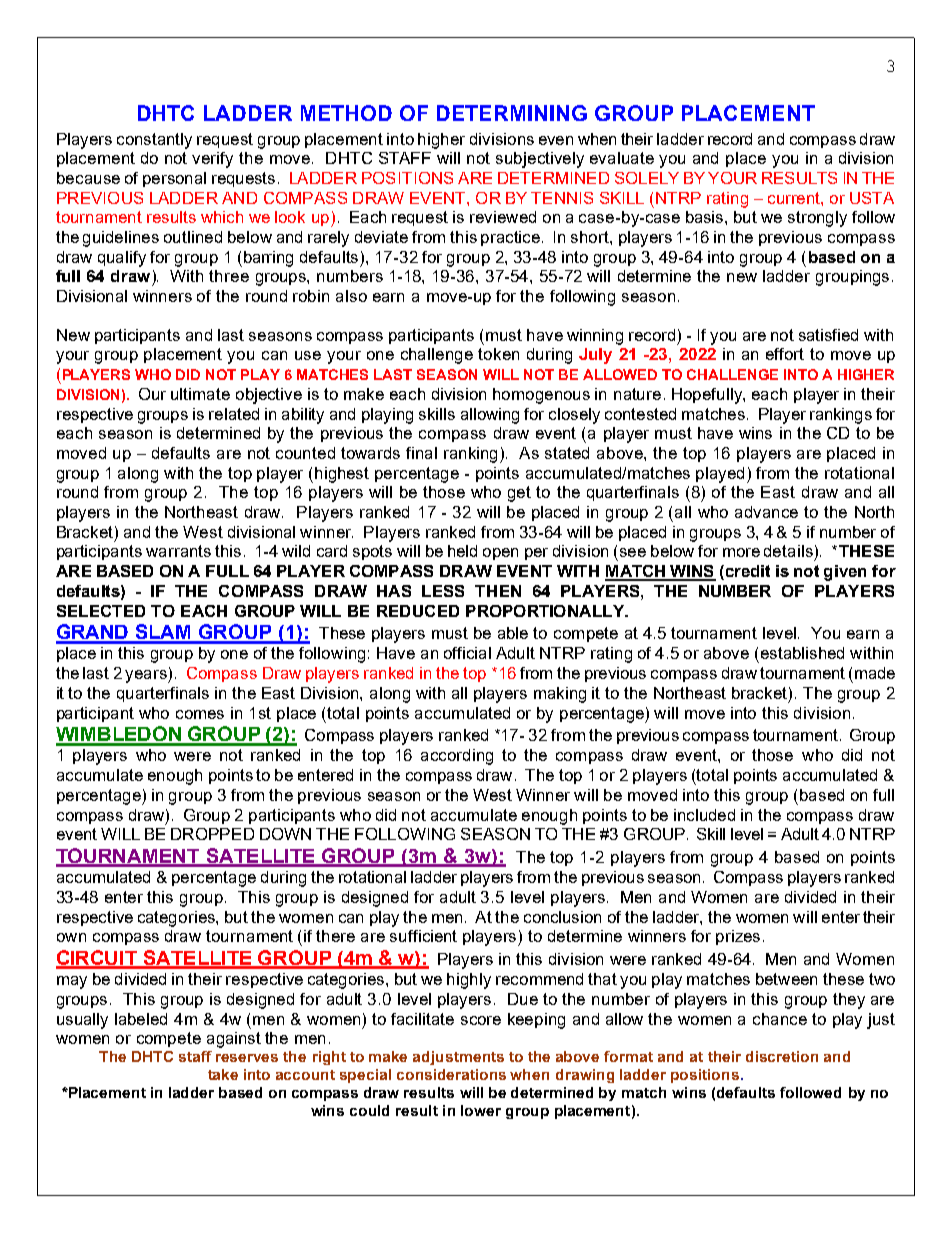 This screenshot has height=1233, width=952. I want to click on DROPPED, so click(212, 834).
